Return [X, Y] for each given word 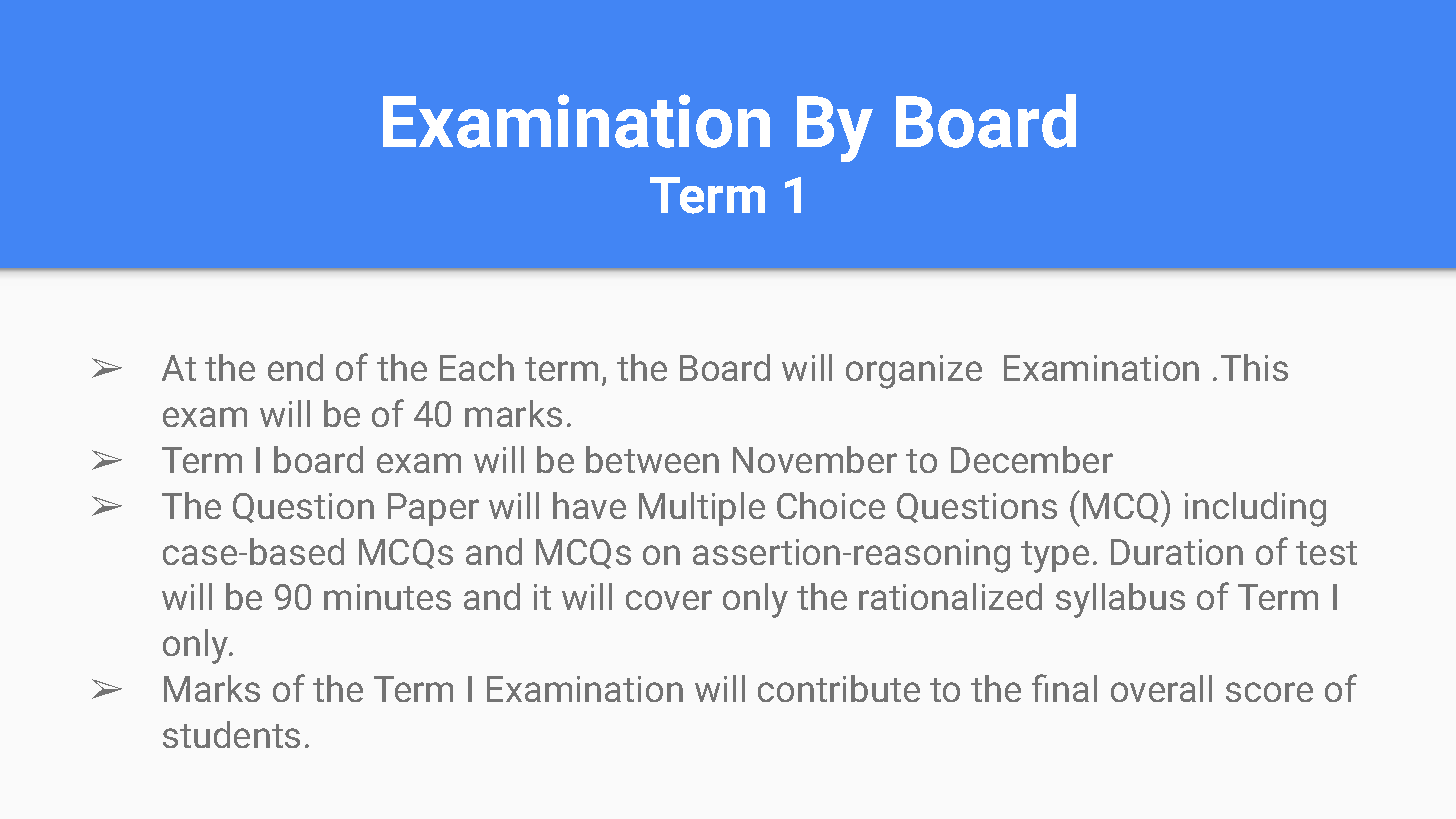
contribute [839, 688]
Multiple [702, 509]
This [1254, 367]
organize [914, 372]
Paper [433, 509]
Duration [1177, 552]
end [295, 367]
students [231, 734]
